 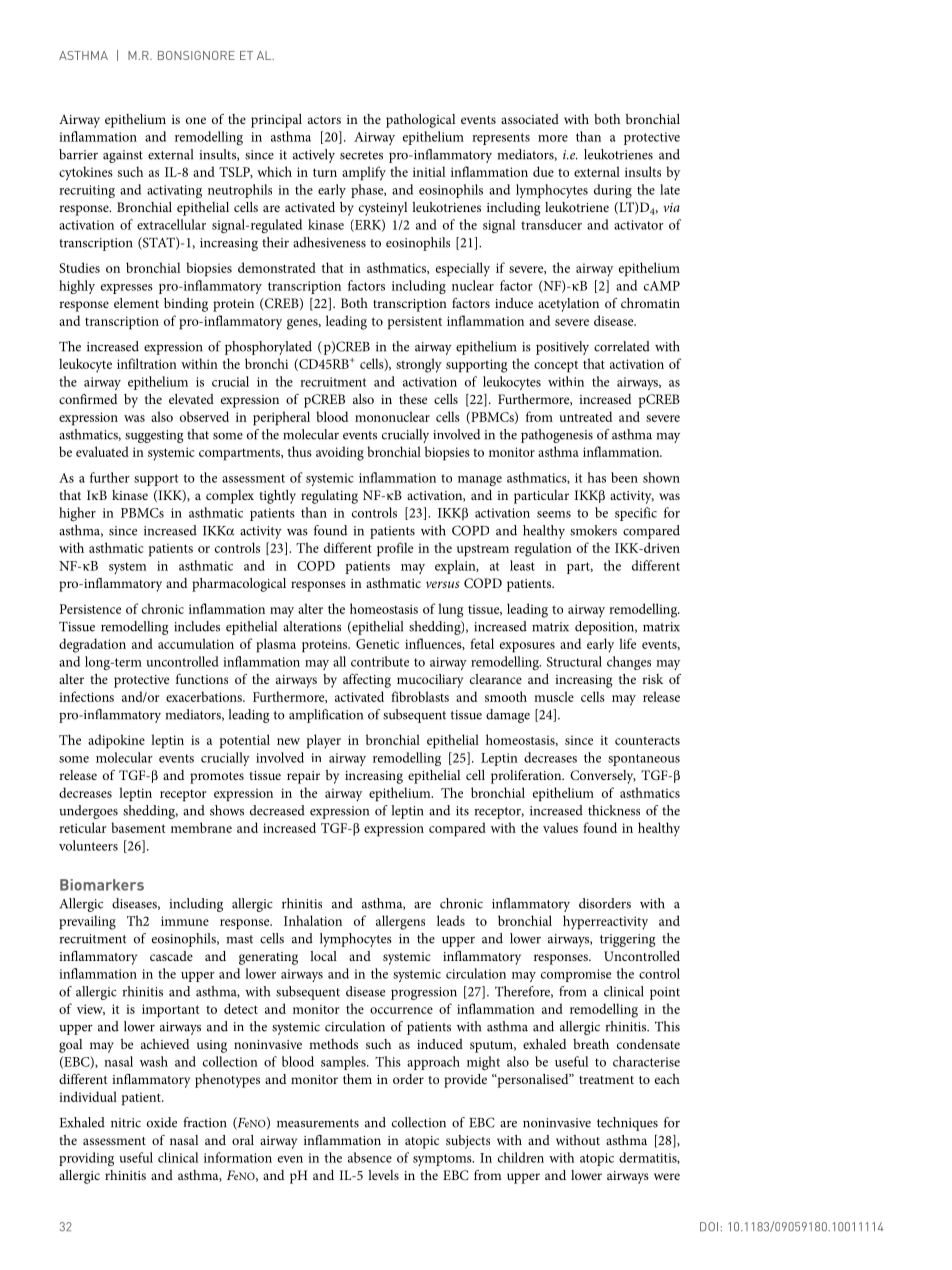 What do you see at coordinates (383, 1175) in the screenshot?
I see `levels` at bounding box center [383, 1175].
